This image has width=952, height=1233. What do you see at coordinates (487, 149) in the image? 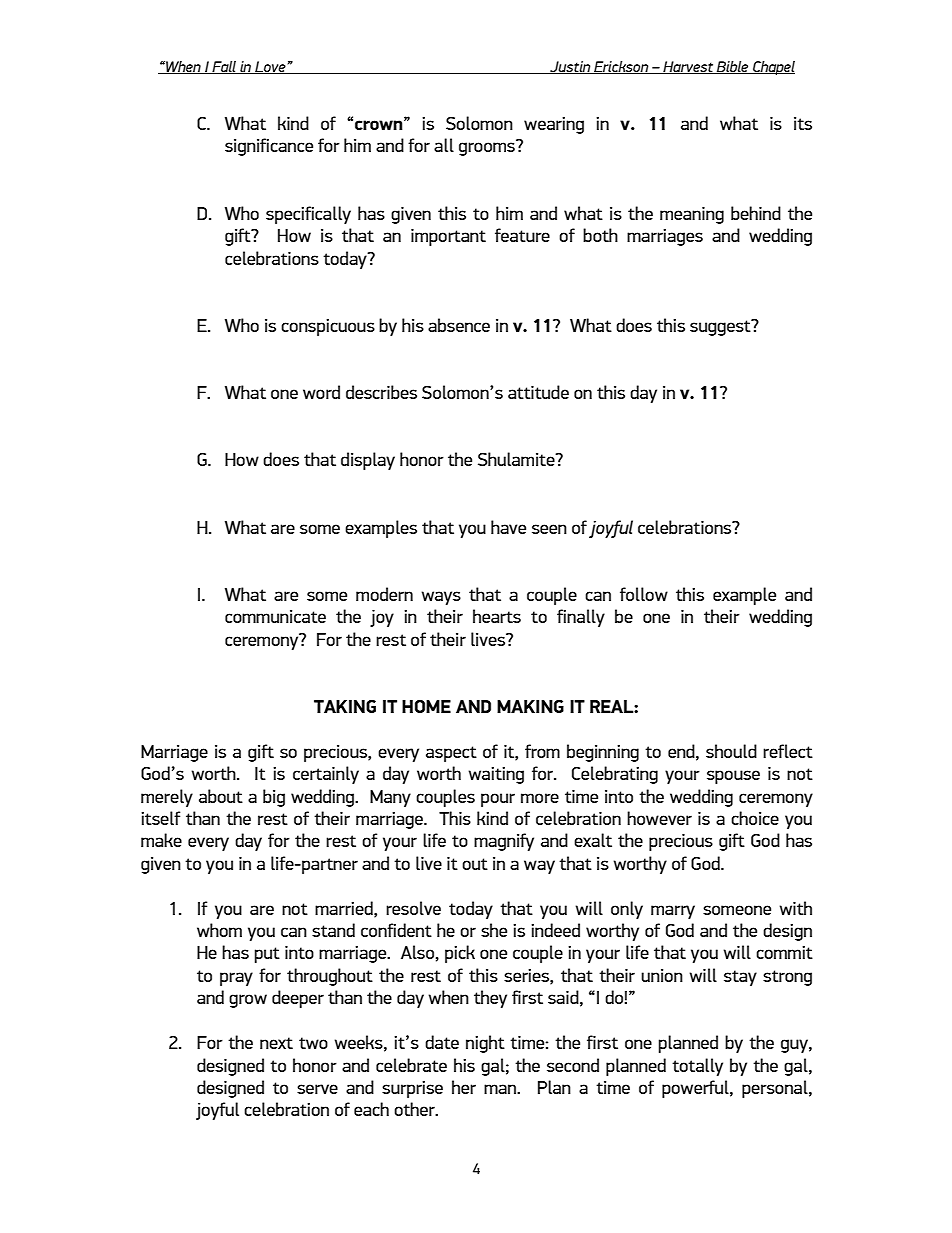
I see `grooms` at bounding box center [487, 149].
